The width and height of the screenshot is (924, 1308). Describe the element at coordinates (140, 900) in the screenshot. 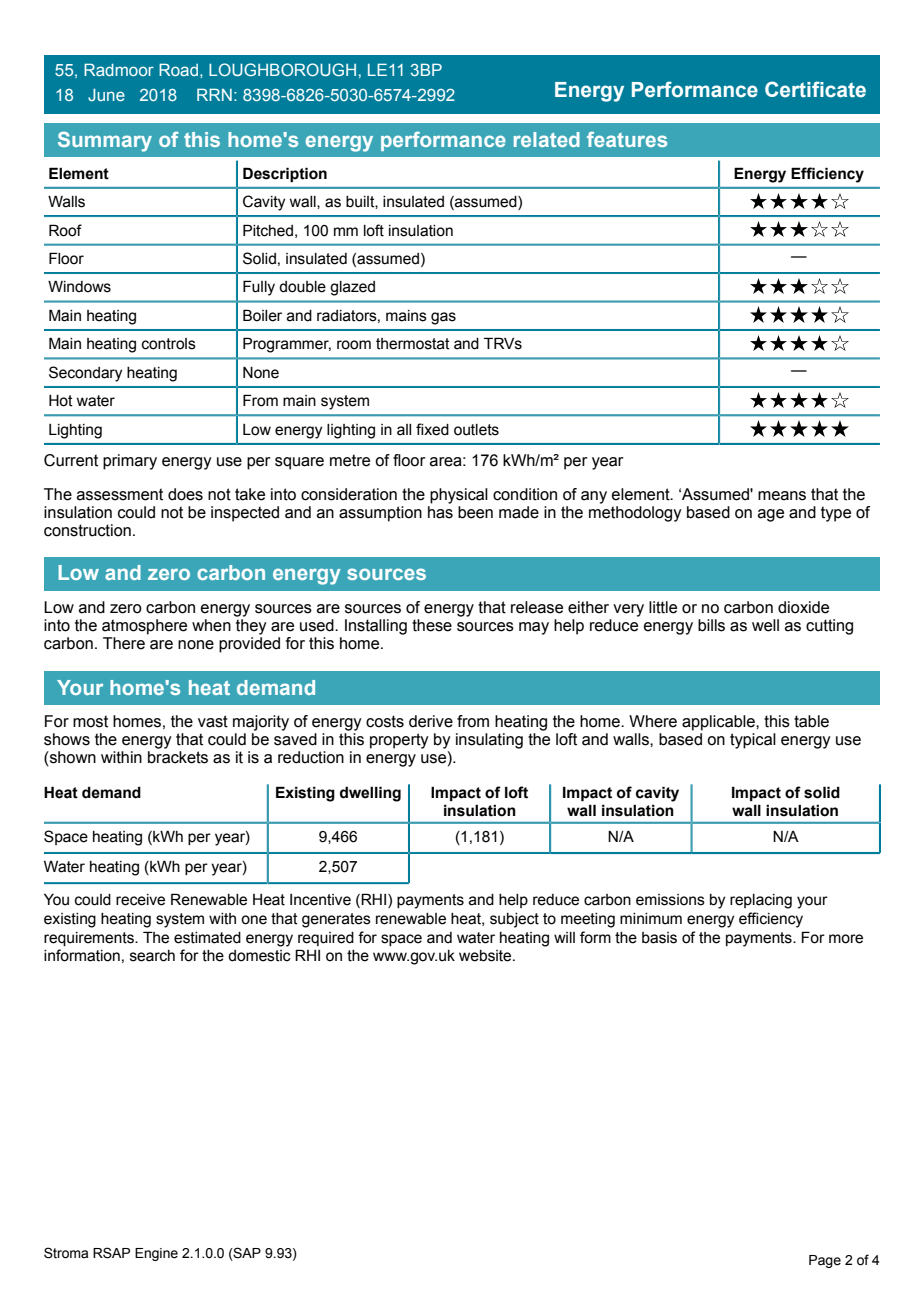

I see `receive` at that location.
